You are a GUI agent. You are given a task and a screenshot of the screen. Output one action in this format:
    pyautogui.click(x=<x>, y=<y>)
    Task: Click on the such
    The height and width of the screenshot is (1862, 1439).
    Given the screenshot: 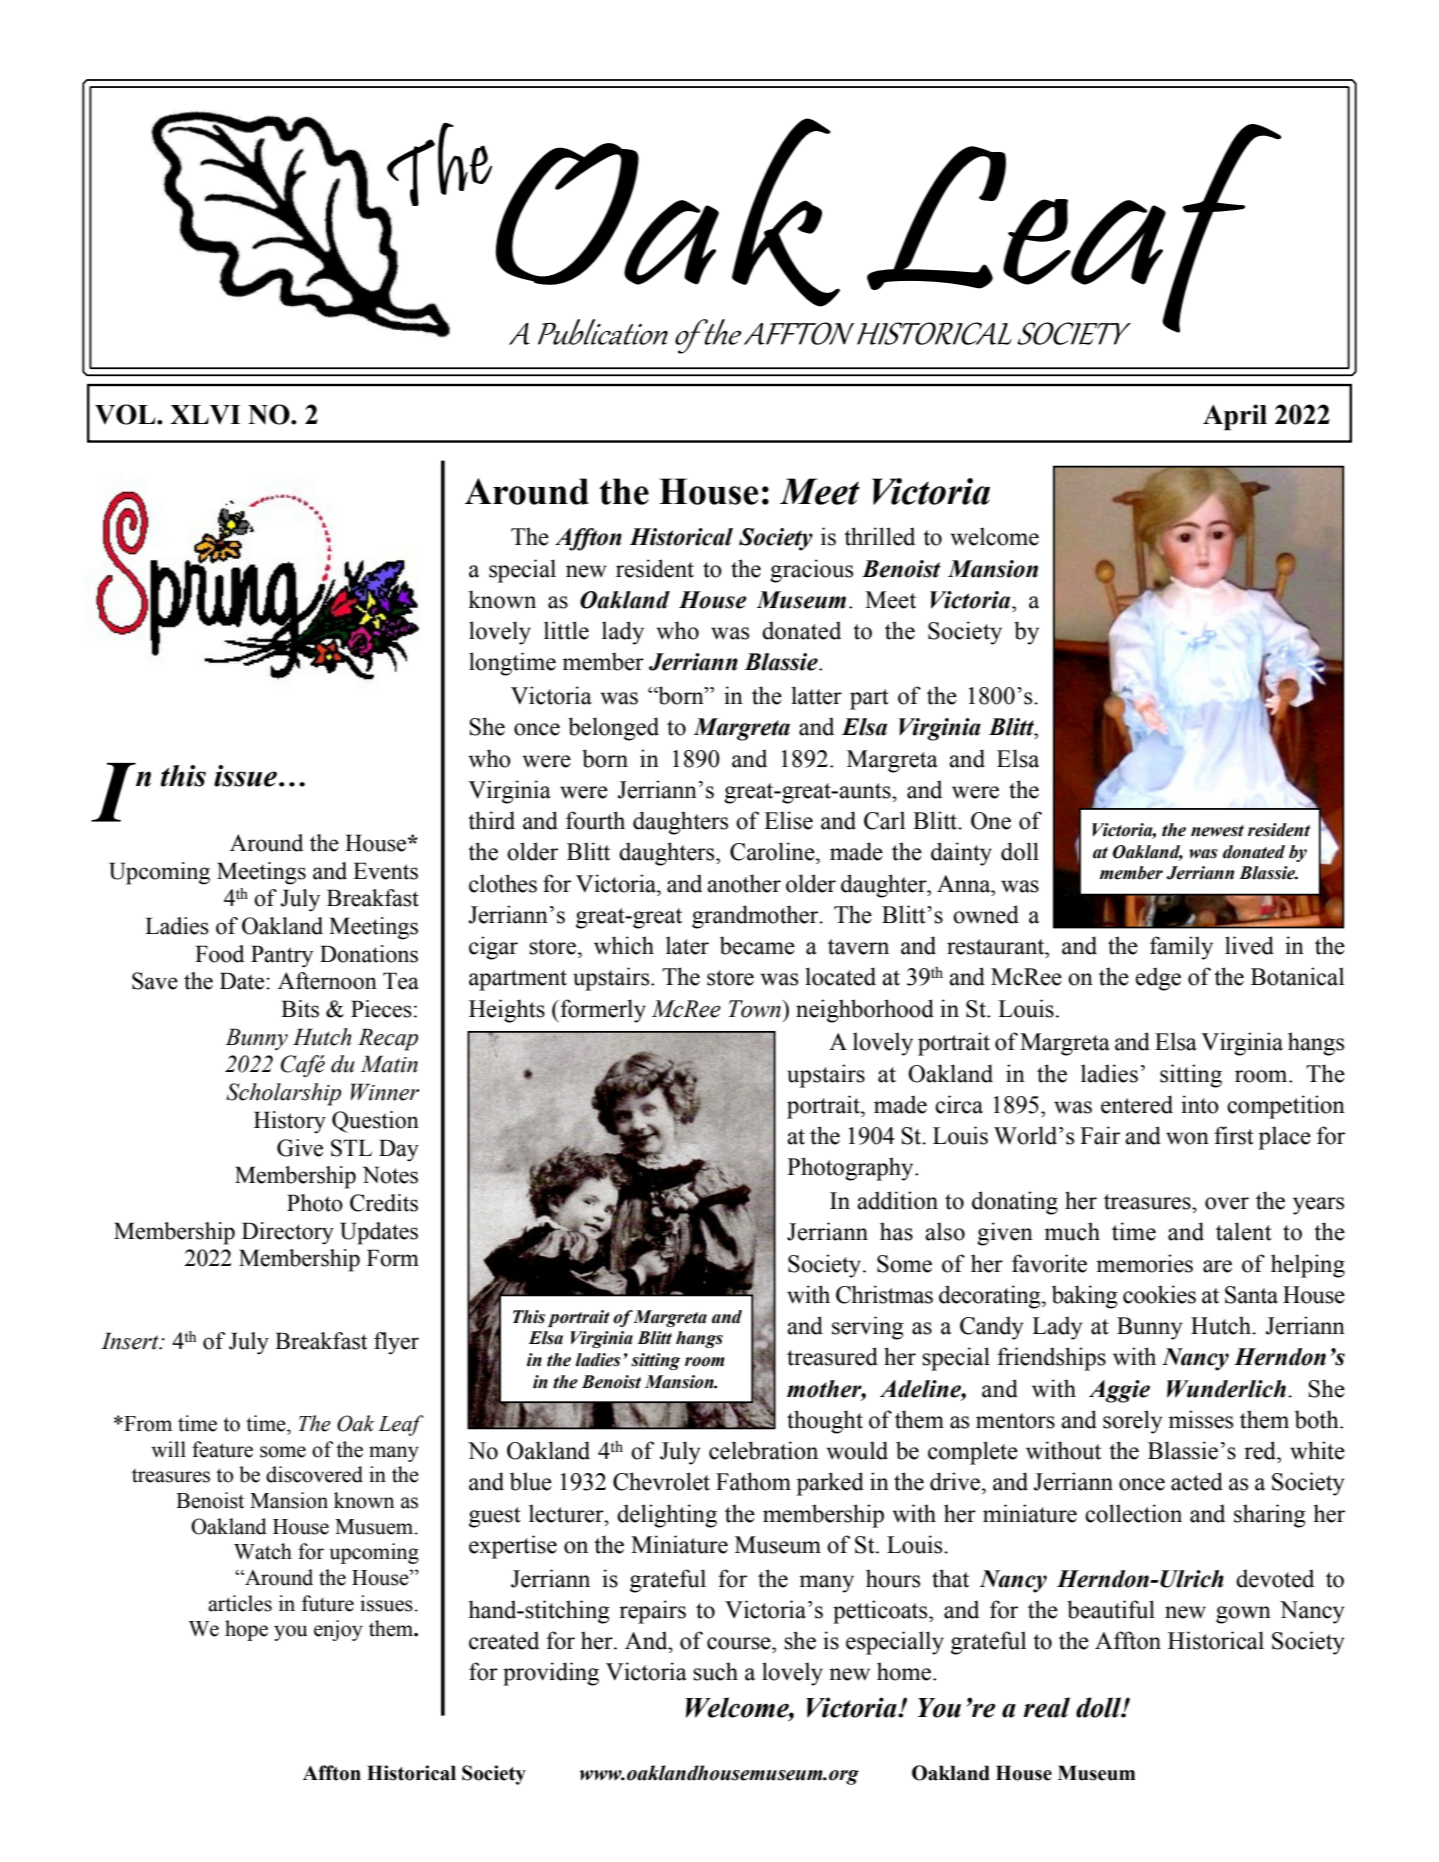 What is the action you would take?
    pyautogui.click(x=715, y=1671)
